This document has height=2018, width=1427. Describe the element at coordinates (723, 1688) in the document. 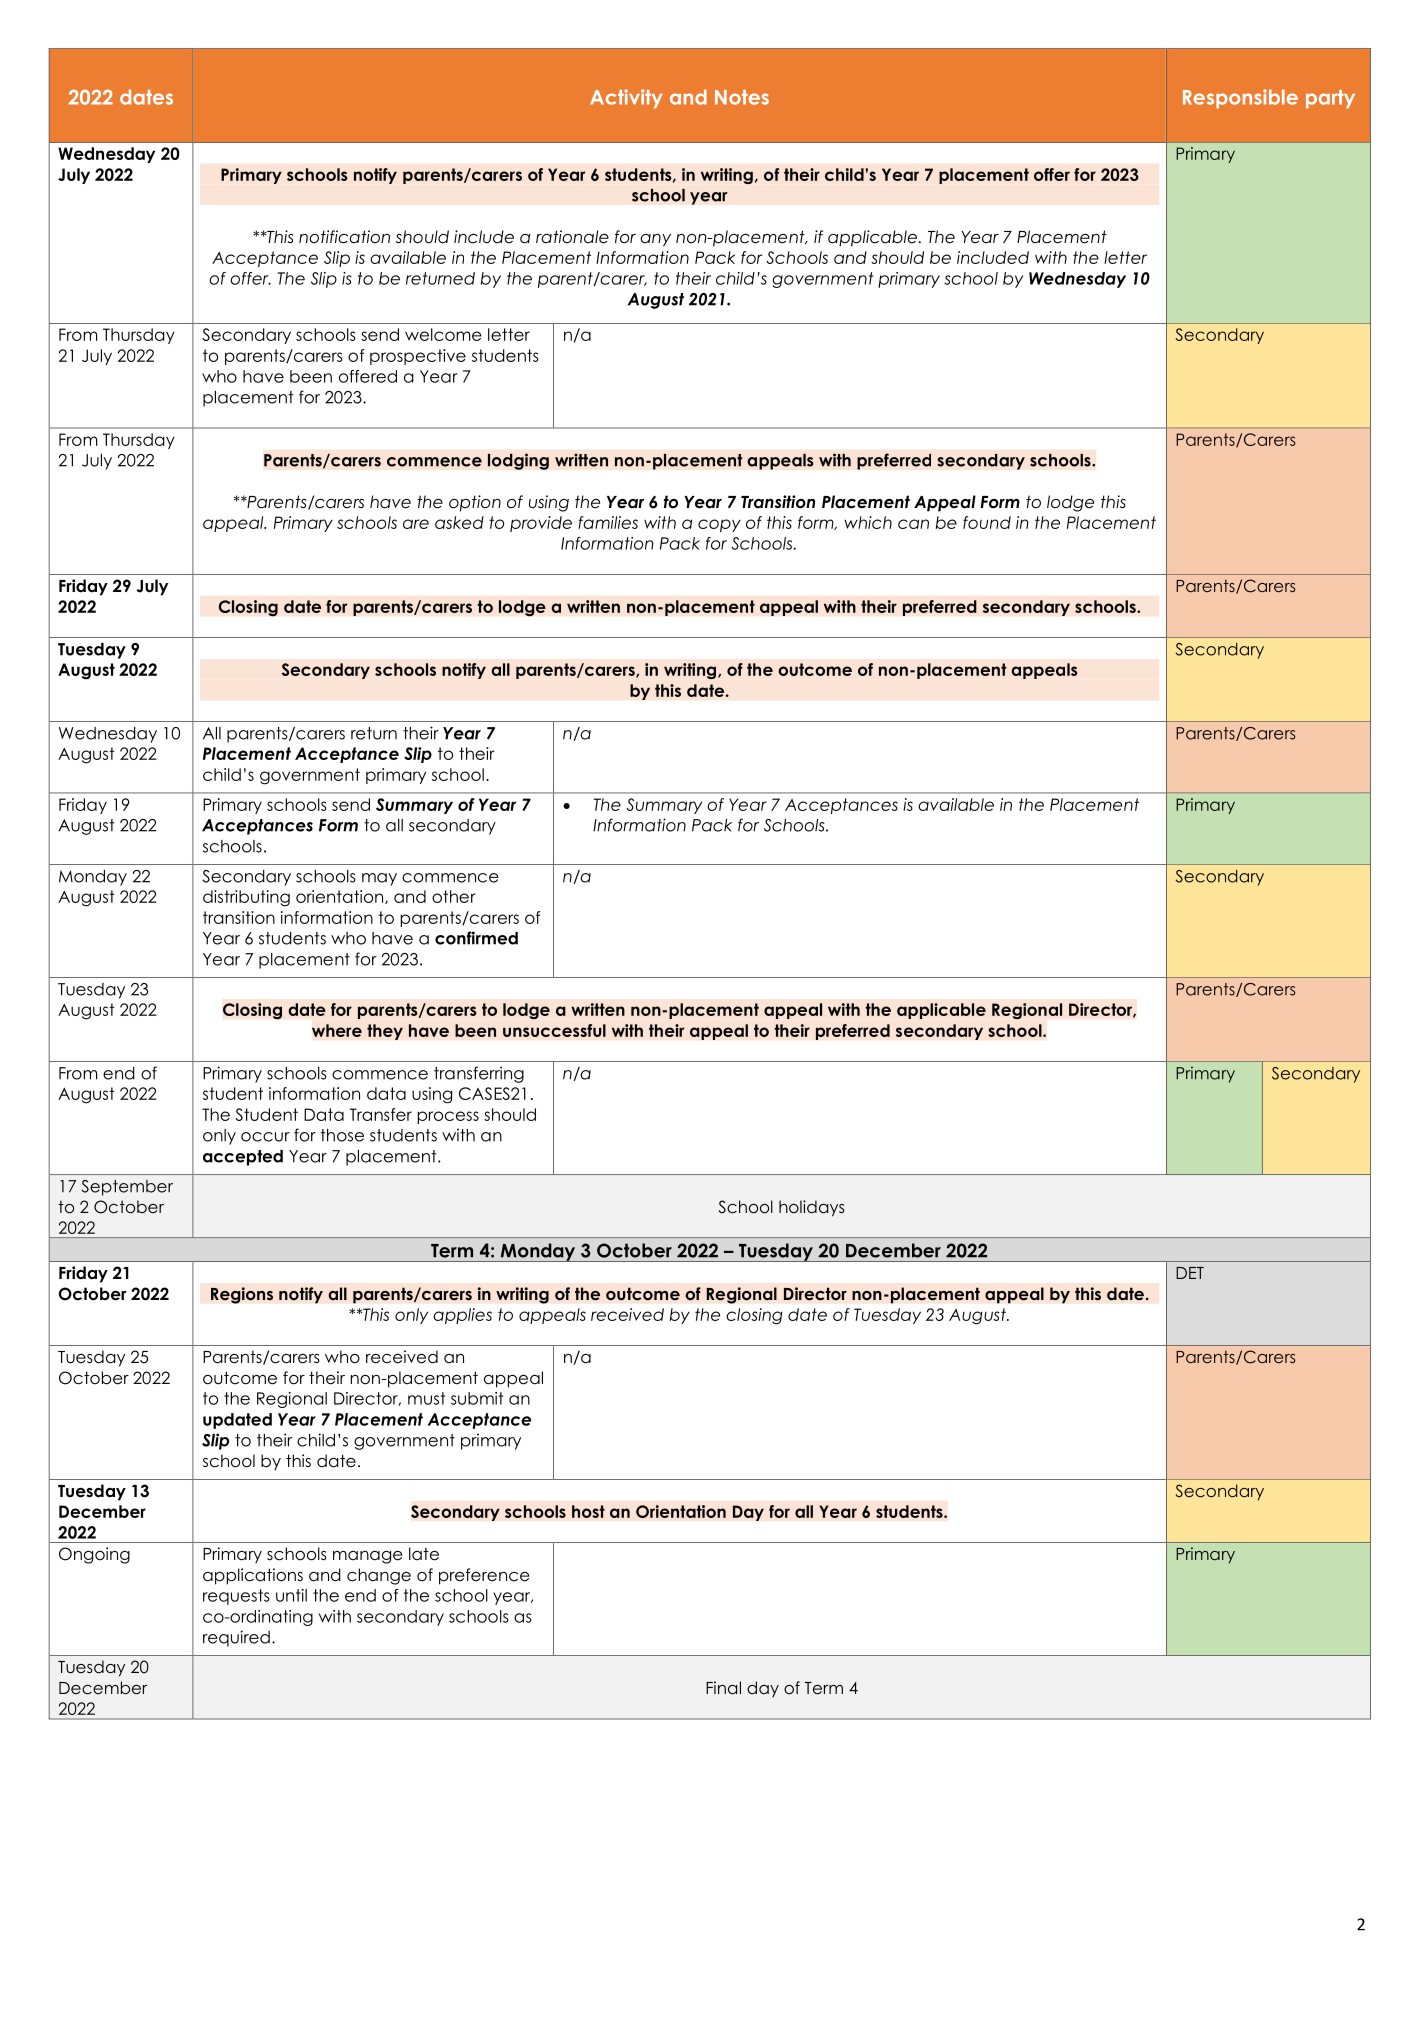

I see `Final` at that location.
